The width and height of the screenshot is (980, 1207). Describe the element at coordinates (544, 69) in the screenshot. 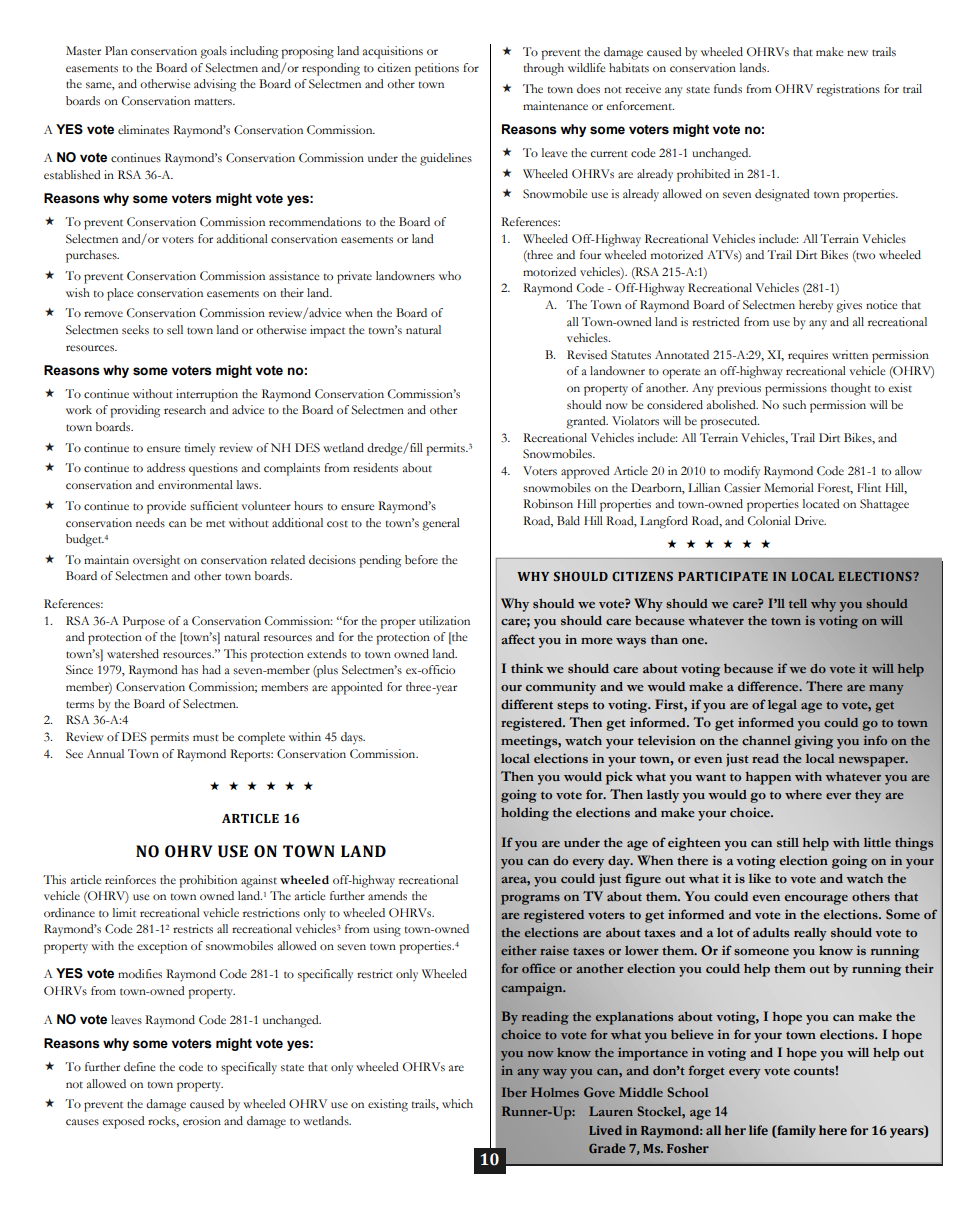

I see `through` at that location.
